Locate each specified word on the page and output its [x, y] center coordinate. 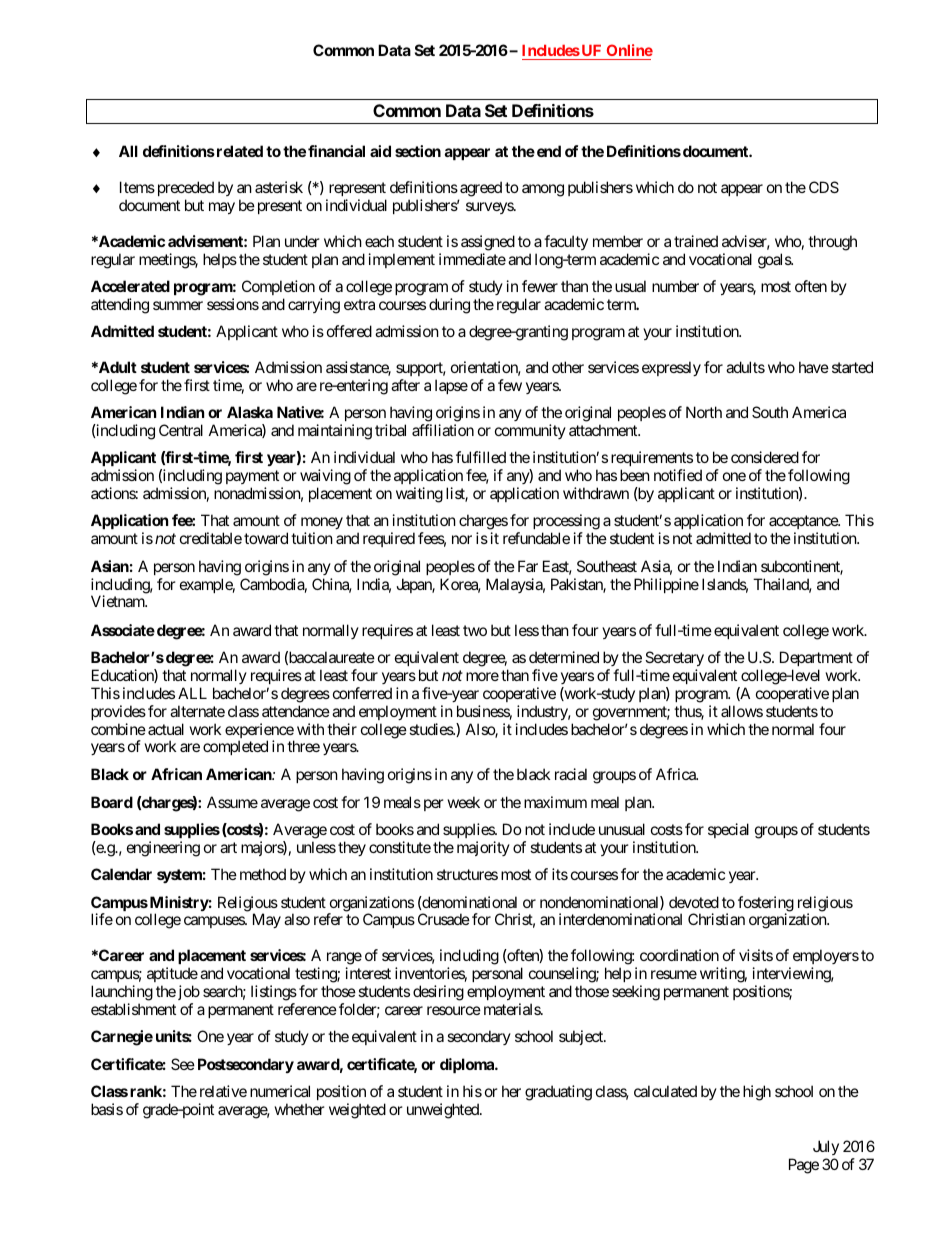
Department [816, 658]
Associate [123, 630]
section [418, 151]
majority [483, 848]
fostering [766, 905]
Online [628, 52]
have [814, 367]
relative [223, 1091]
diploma [468, 1065]
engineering [163, 849]
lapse [451, 386]
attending [120, 306]
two [475, 630]
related [238, 151]
